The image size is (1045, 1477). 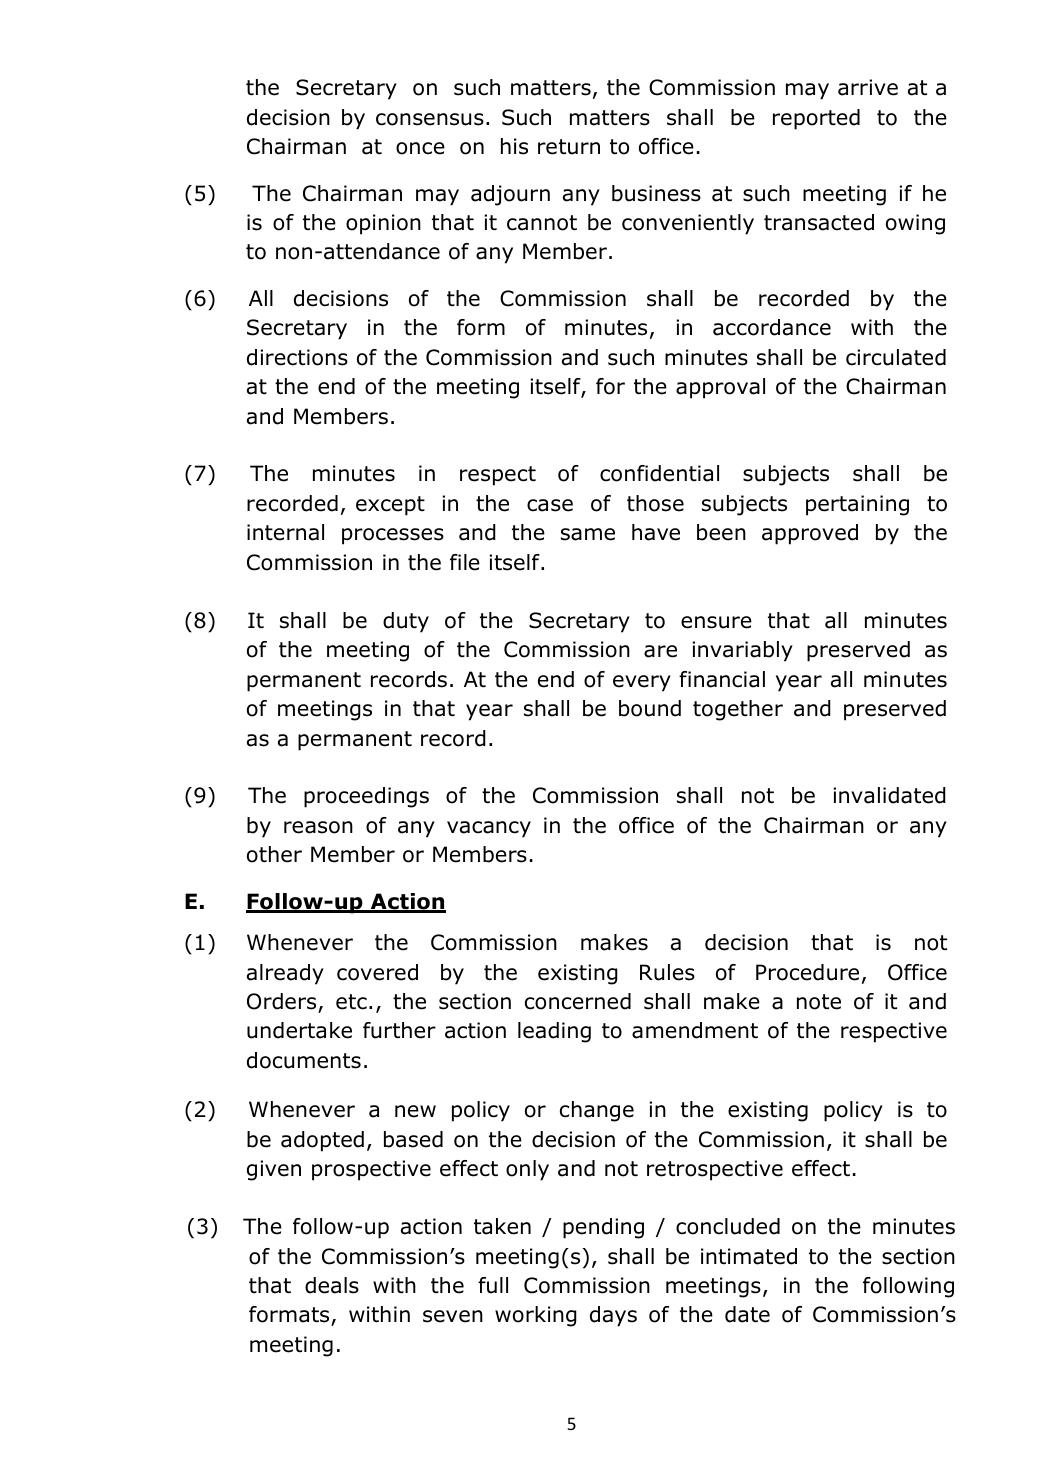 I want to click on return, so click(x=569, y=147).
